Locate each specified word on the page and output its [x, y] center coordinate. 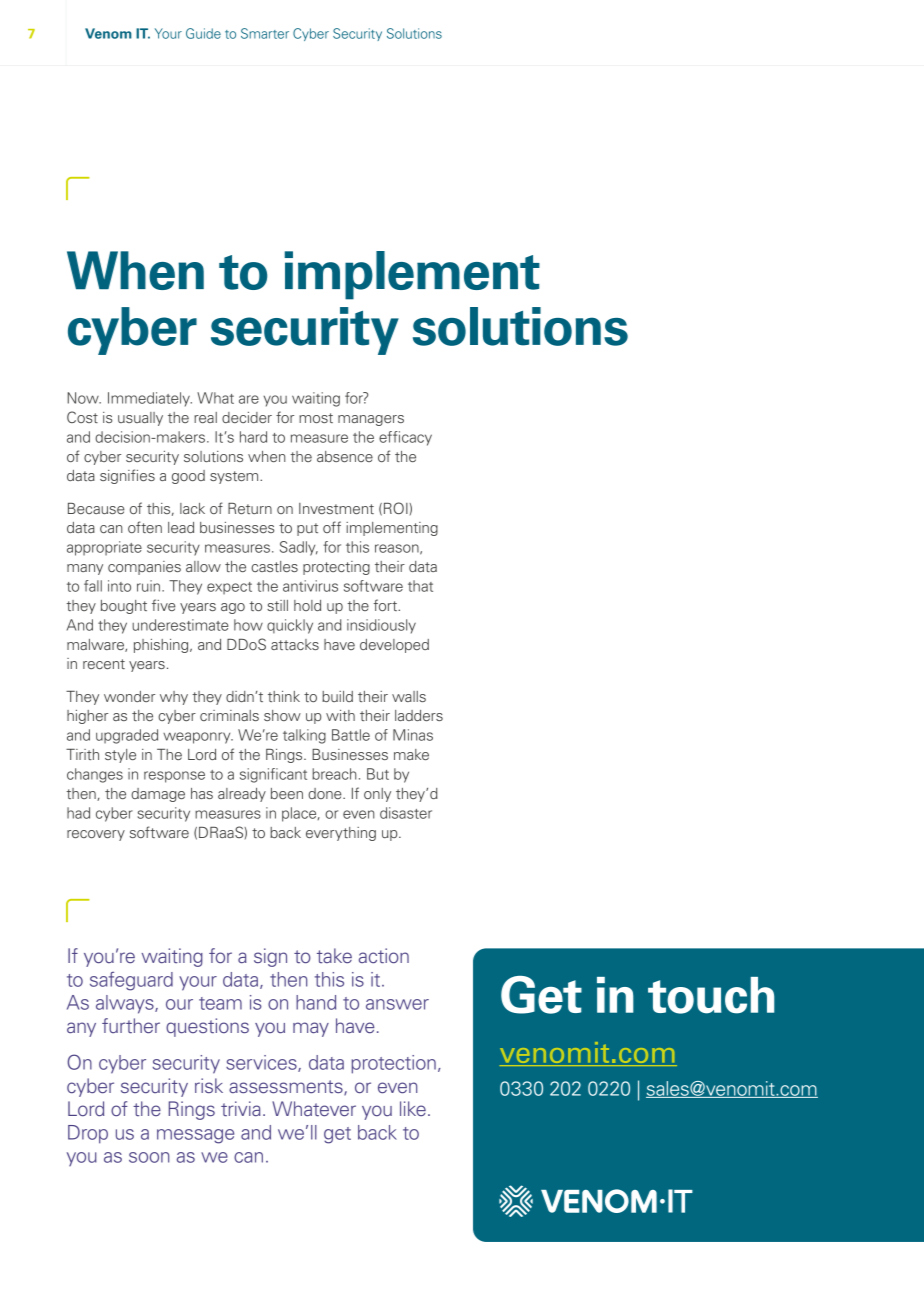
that [420, 586]
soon [149, 1157]
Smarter [265, 33]
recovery [96, 835]
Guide [203, 33]
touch [711, 995]
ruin [148, 586]
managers [371, 420]
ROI [397, 508]
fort [386, 605]
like [413, 1108]
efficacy [405, 438]
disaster [406, 813]
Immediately [150, 399]
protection [393, 1064]
